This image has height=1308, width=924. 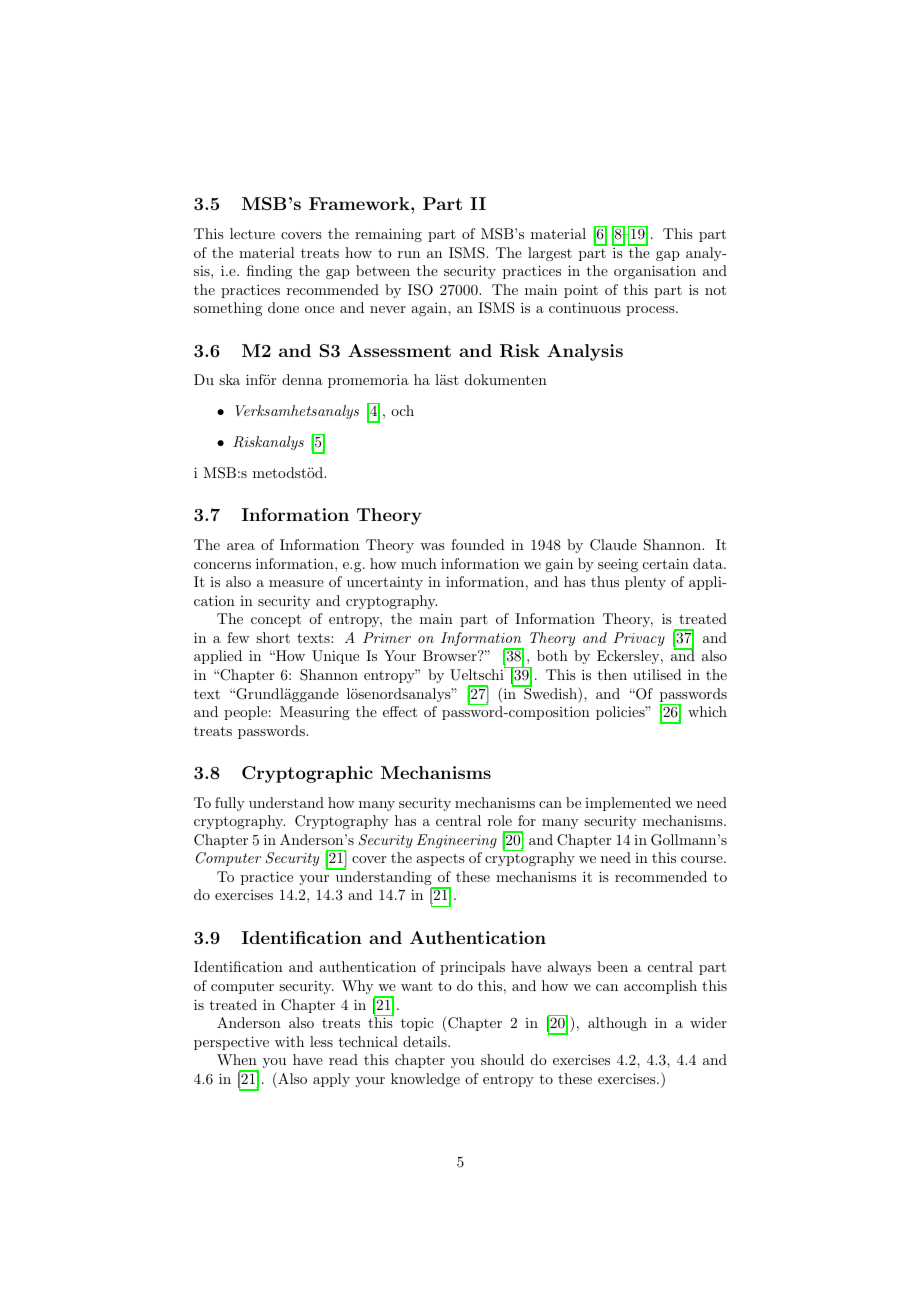 I want to click on with, so click(x=289, y=1041).
